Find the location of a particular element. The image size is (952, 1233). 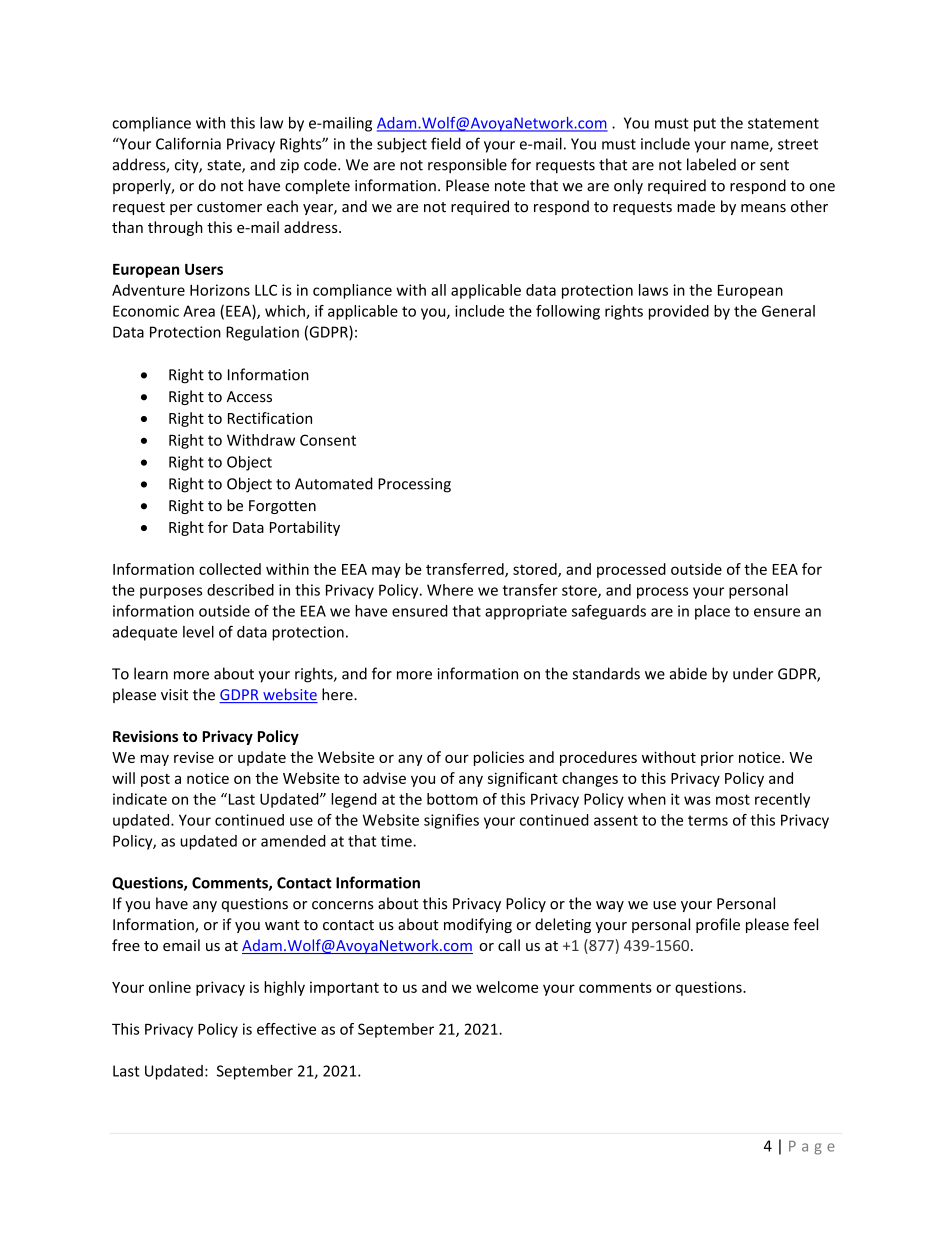

welcome is located at coordinates (507, 987).
